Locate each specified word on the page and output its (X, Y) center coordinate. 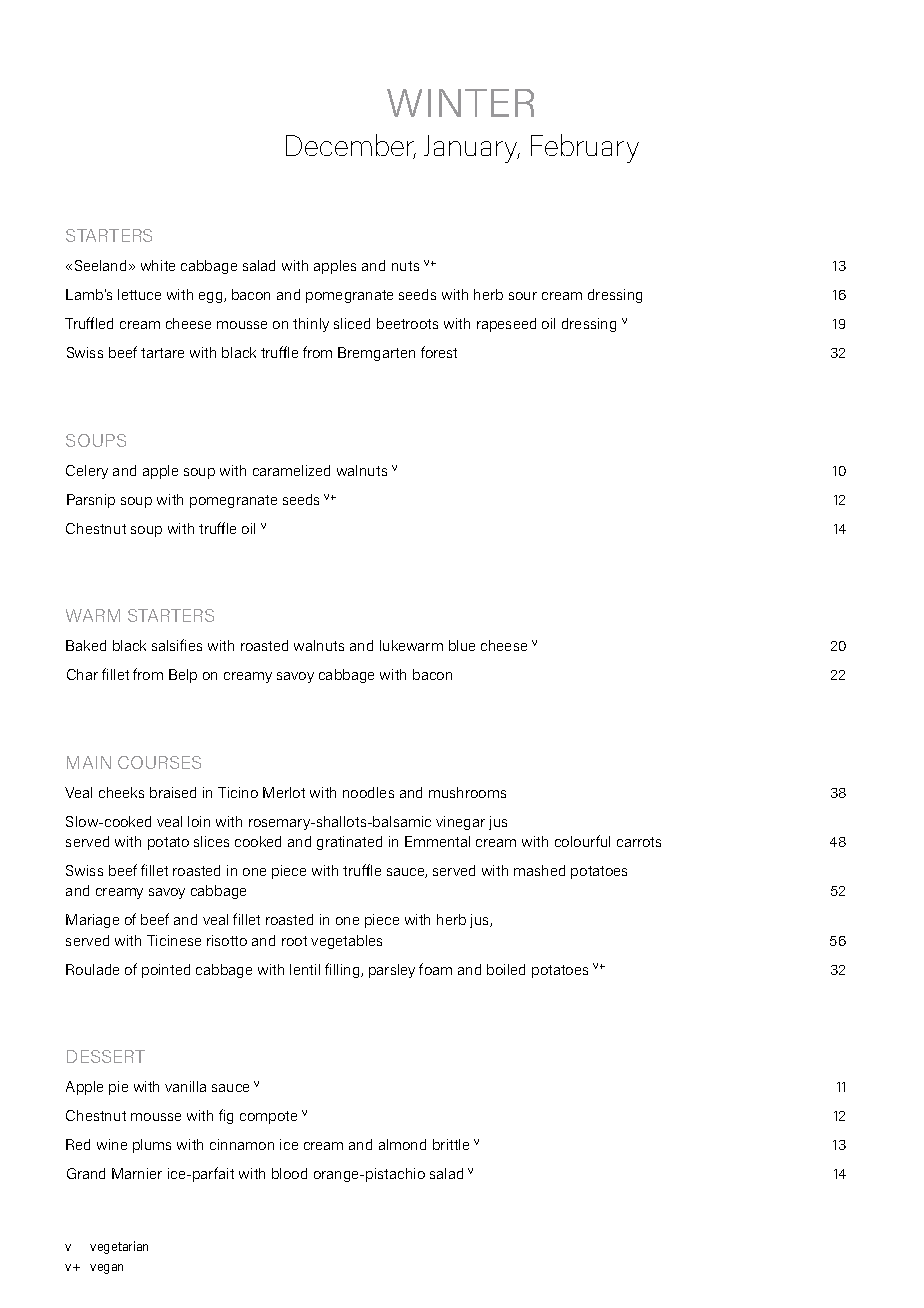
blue (462, 645)
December (351, 146)
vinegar (460, 823)
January (472, 149)
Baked (86, 645)
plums (152, 1146)
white (158, 265)
